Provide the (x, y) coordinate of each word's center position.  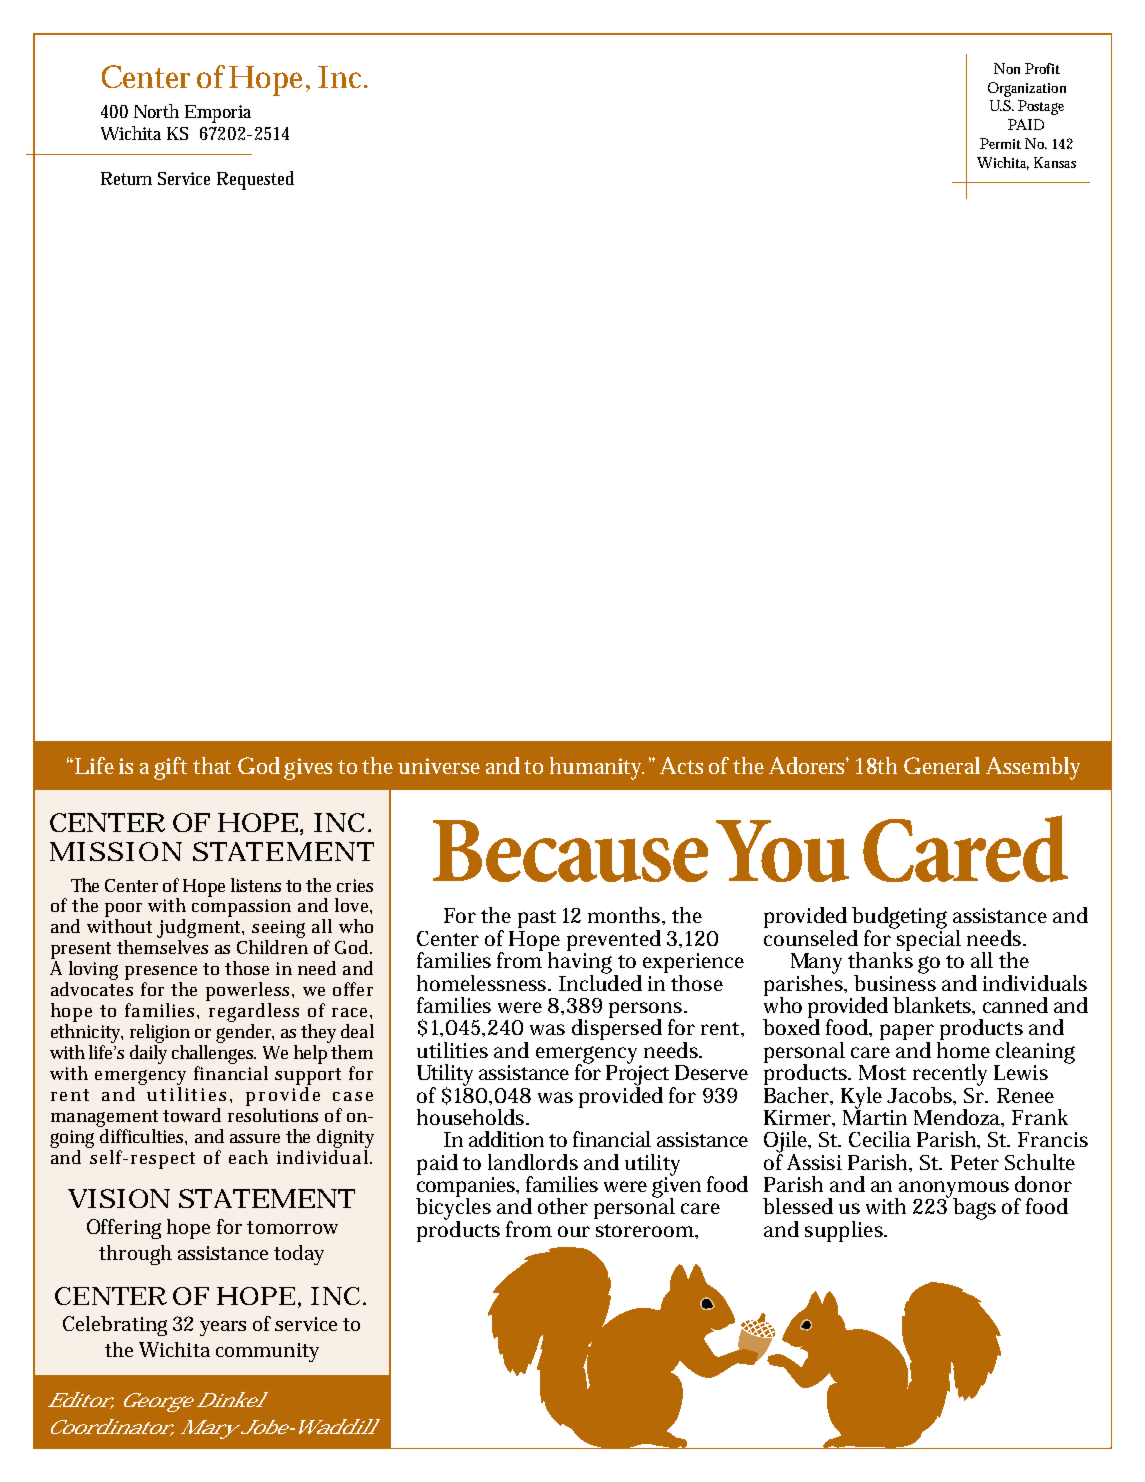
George (159, 1402)
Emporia (218, 114)
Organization (1027, 89)
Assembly (1033, 768)
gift (170, 768)
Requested (255, 180)
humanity (597, 768)
